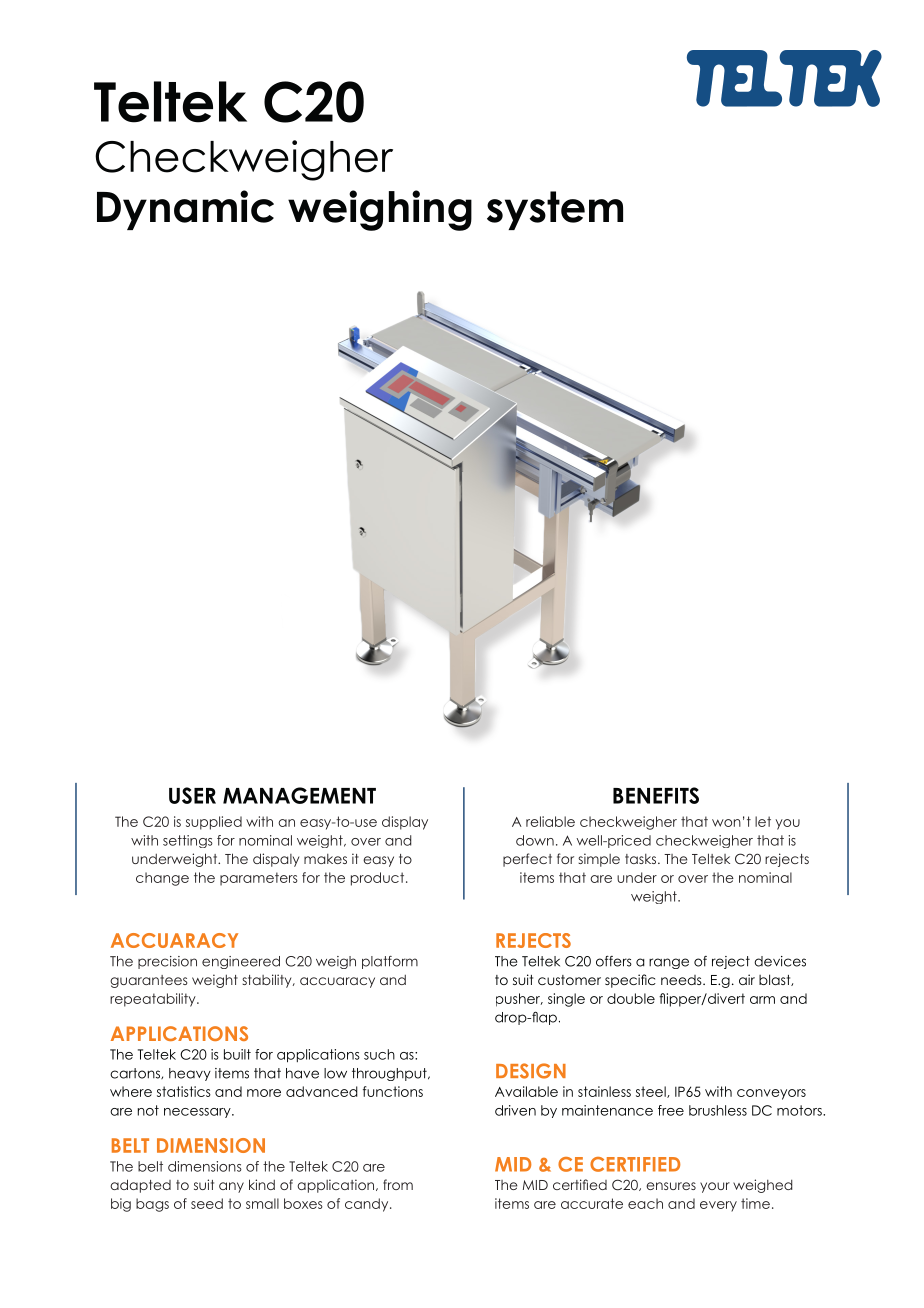 This page has height=1308, width=924. Describe the element at coordinates (763, 821) in the page. I see `let` at that location.
